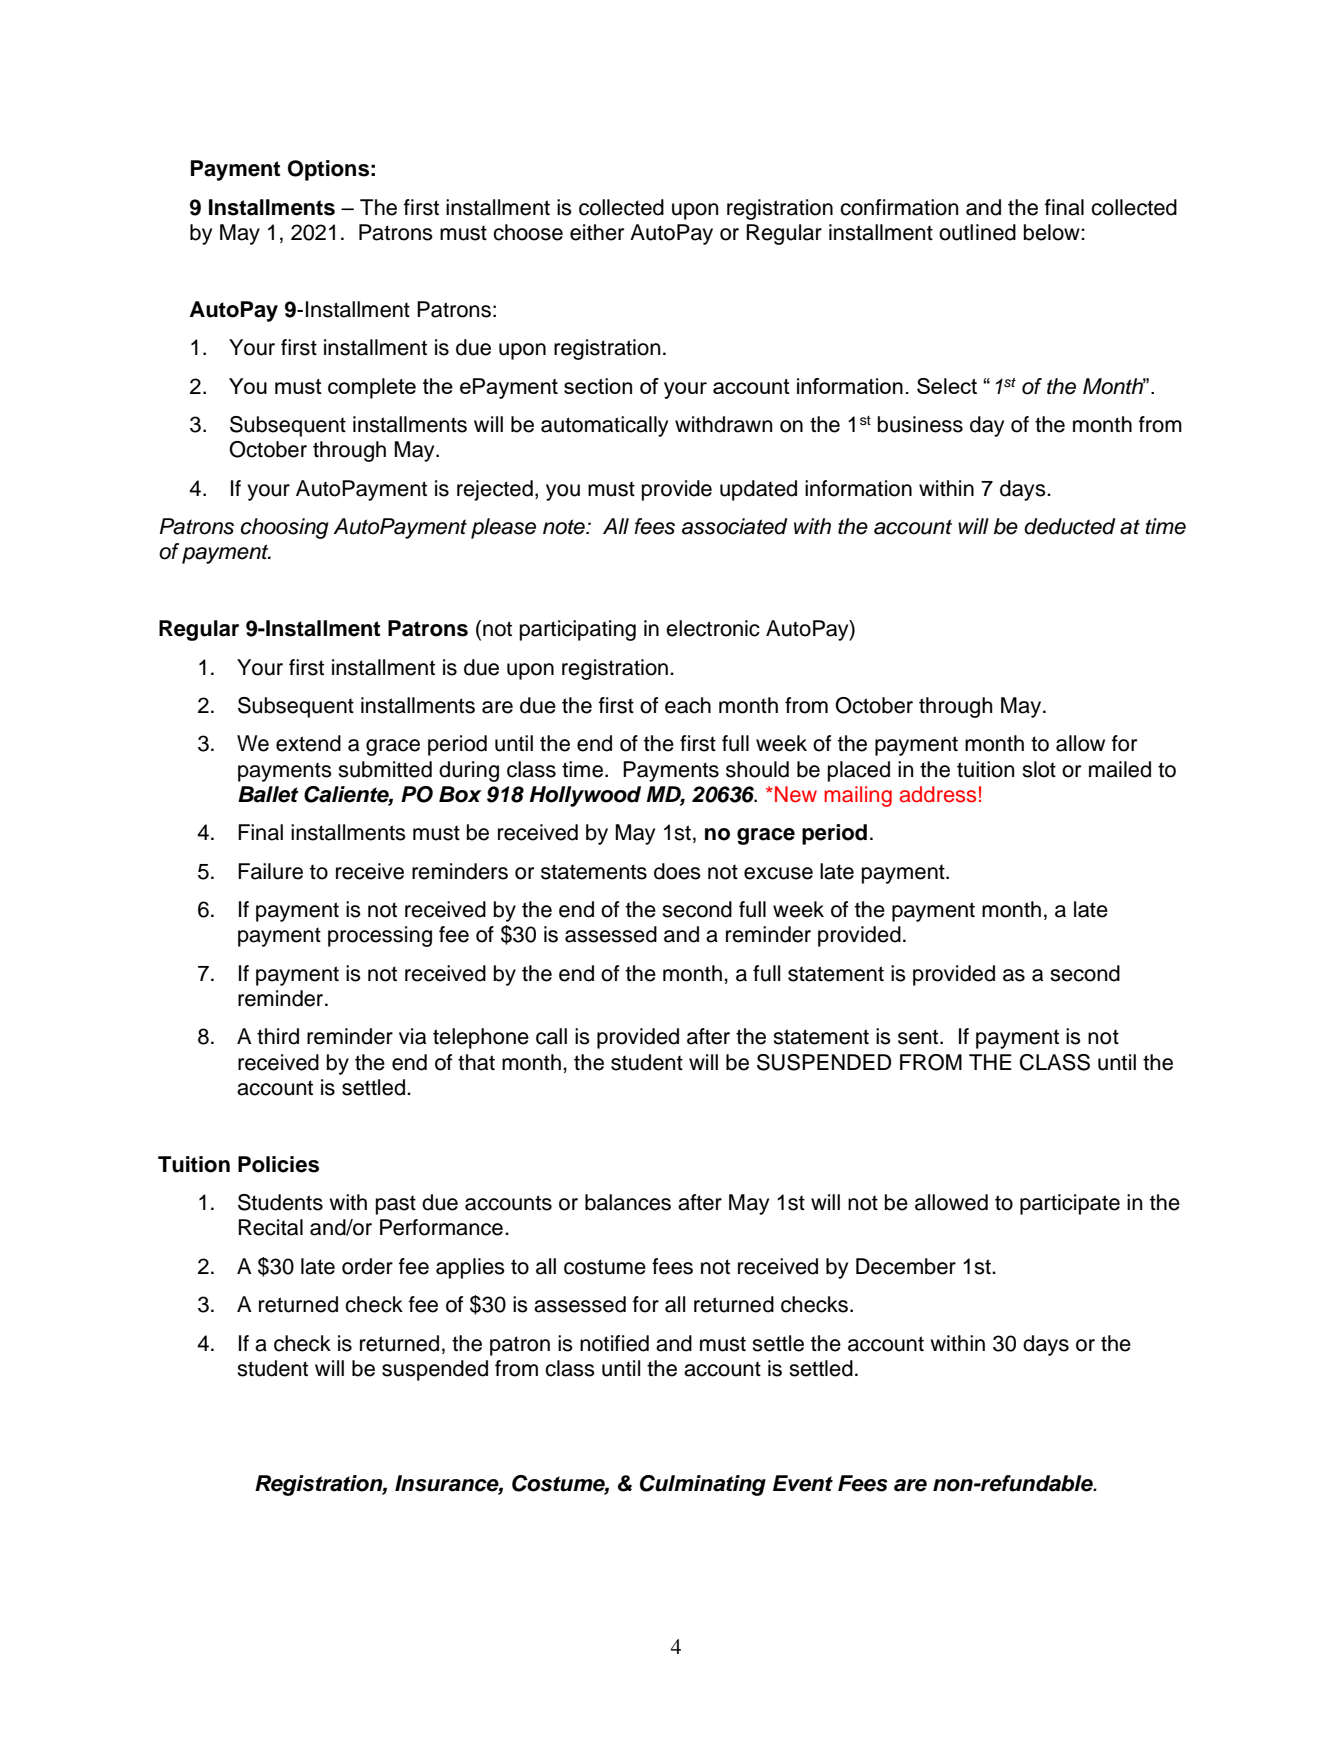 The width and height of the image is (1343, 1738). I want to click on past, so click(396, 1205).
